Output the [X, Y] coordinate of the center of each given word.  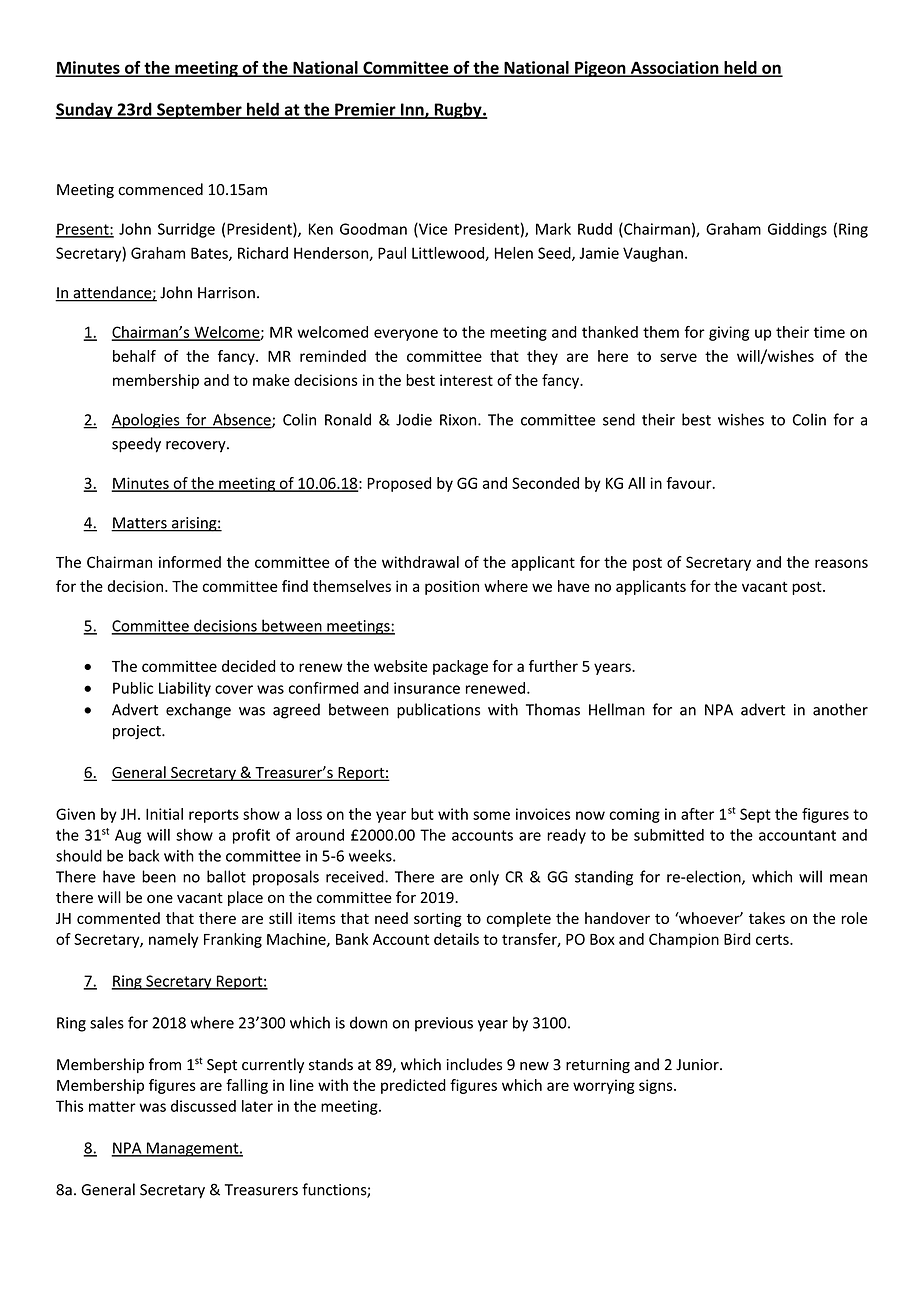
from [165, 1064]
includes [474, 1064]
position [452, 587]
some [491, 815]
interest [466, 380]
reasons [841, 563]
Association [674, 68]
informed [190, 562]
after [697, 814]
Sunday [85, 110]
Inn [412, 110]
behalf [134, 356]
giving [729, 333]
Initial [164, 814]
